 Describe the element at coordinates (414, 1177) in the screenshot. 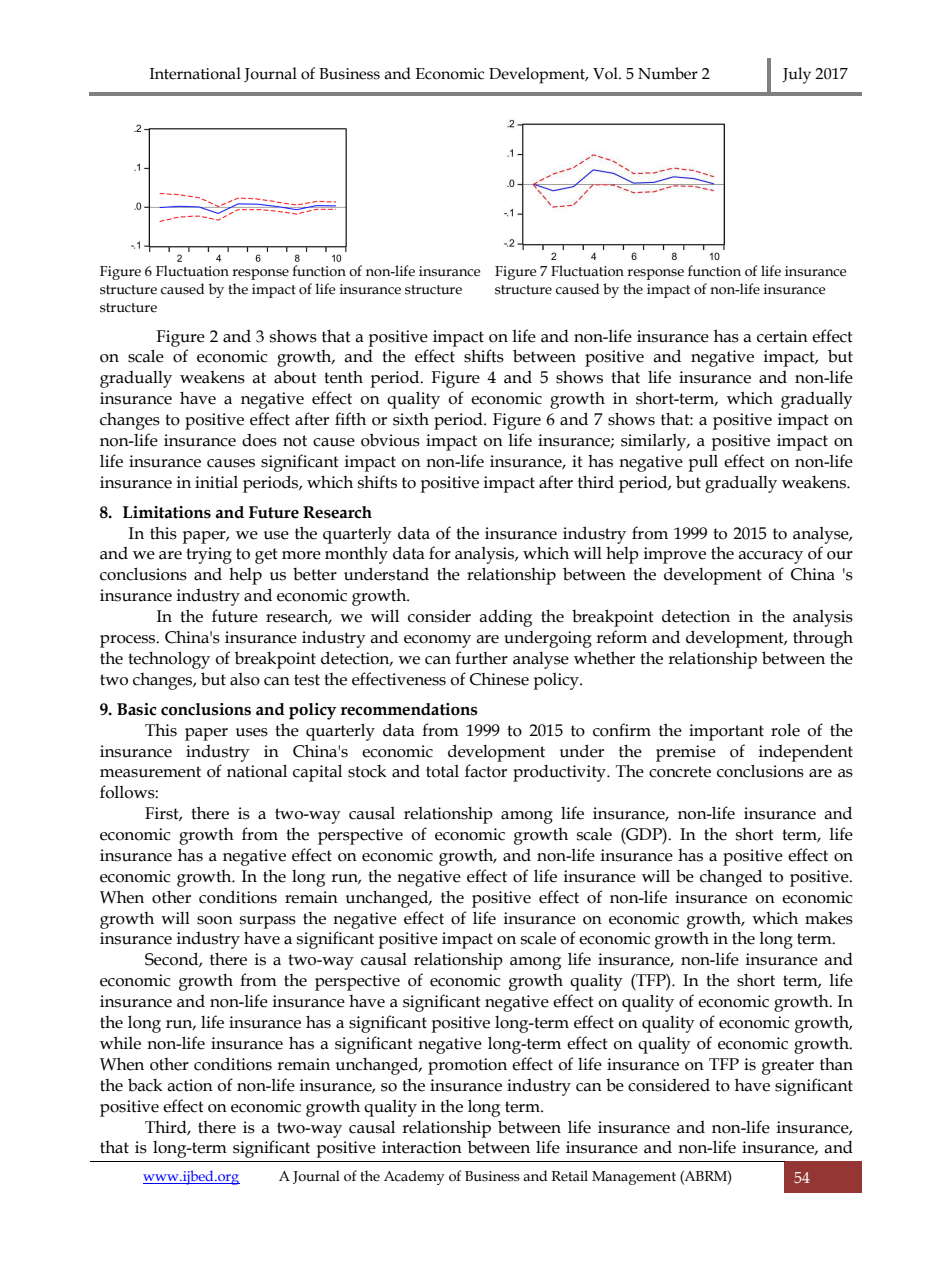

I see `Academy` at that location.
